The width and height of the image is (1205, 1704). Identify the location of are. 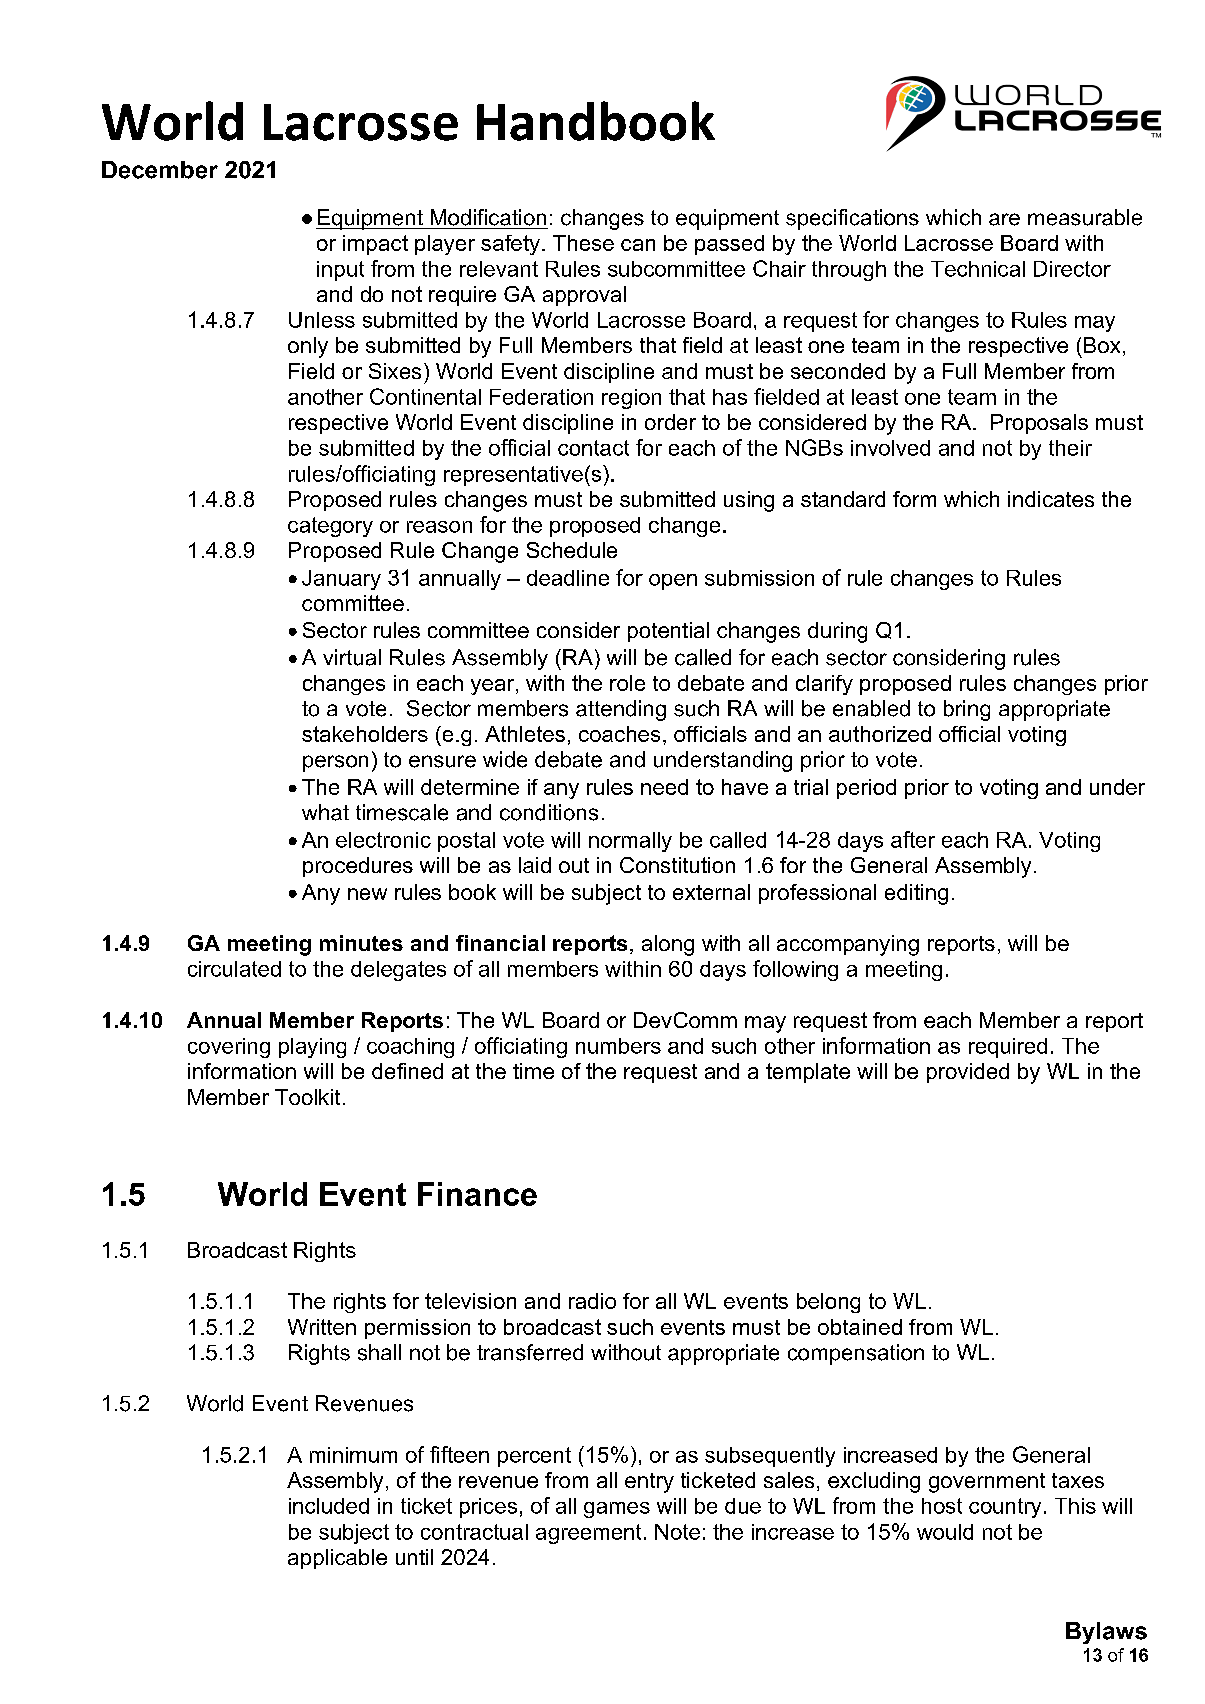
(1004, 219).
